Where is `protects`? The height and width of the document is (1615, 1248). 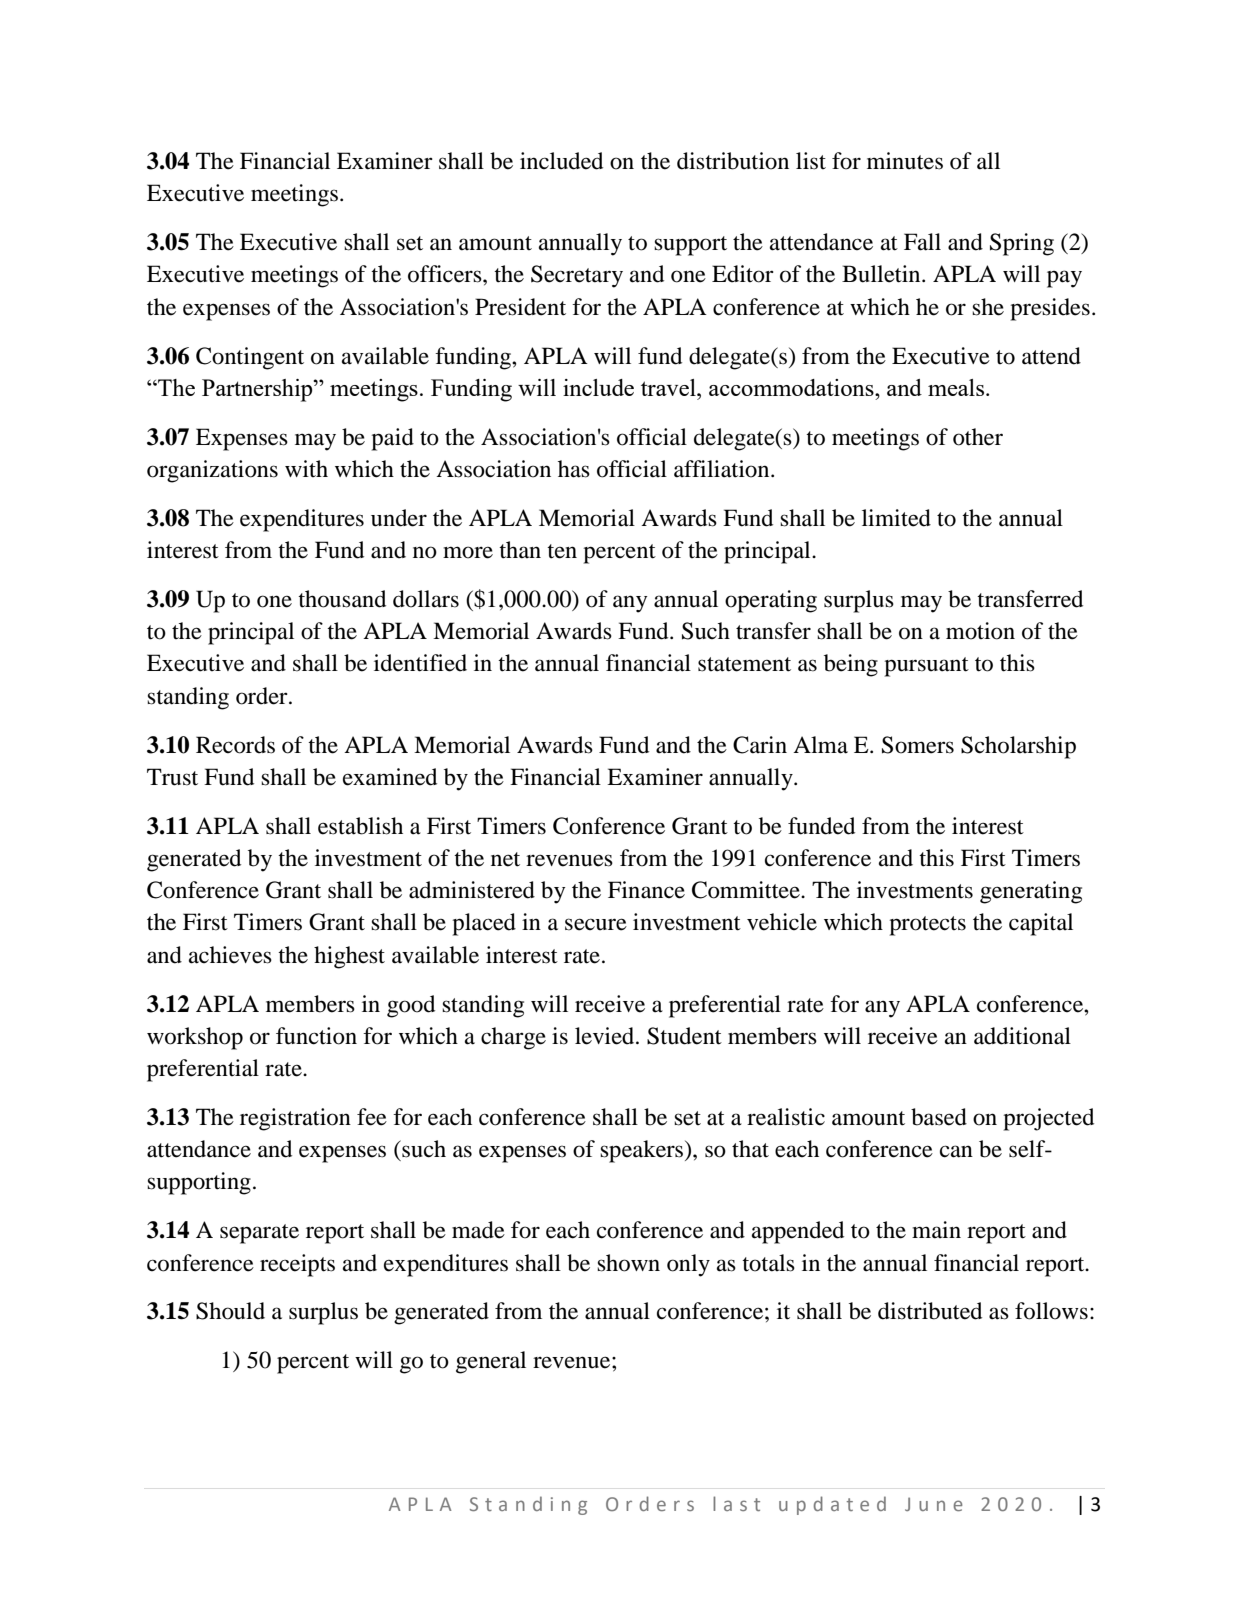 protects is located at coordinates (927, 926).
